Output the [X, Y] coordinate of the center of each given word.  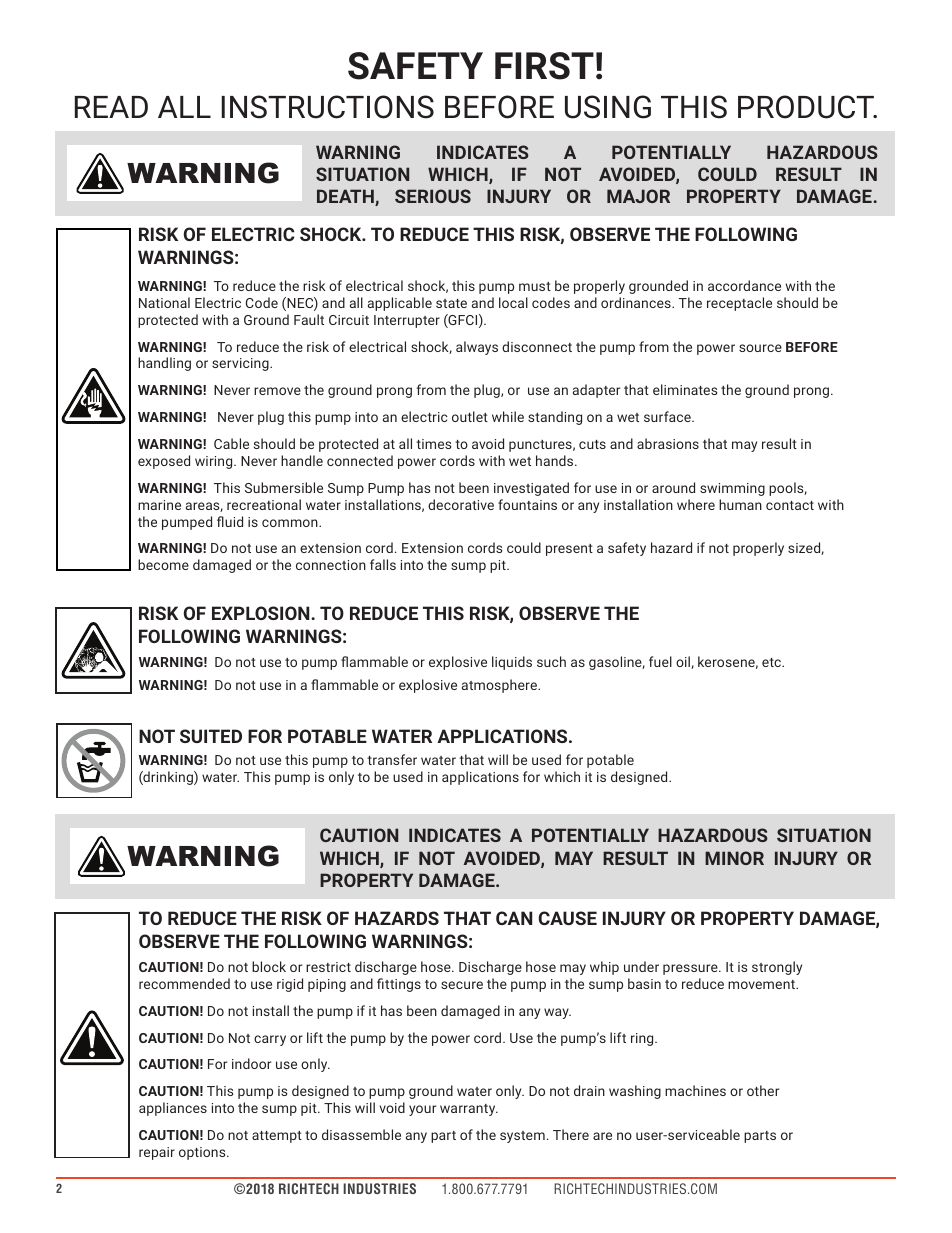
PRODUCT [807, 107]
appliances [173, 1109]
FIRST [544, 66]
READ [111, 107]
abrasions [668, 443]
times [433, 444]
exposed [164, 462]
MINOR [734, 858]
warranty [469, 1110]
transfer [392, 759]
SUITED [211, 736]
